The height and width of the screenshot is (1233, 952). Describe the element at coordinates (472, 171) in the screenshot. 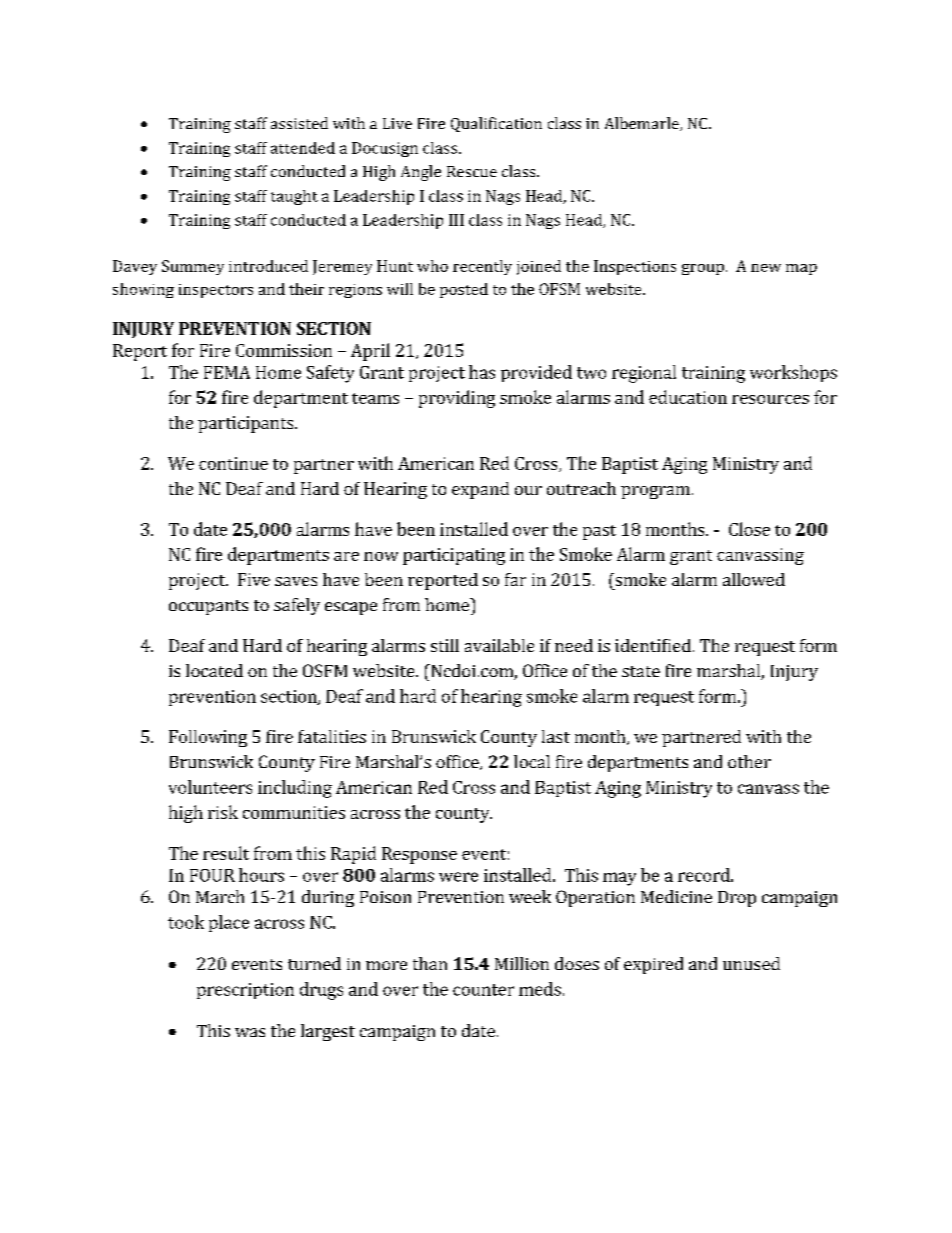

I see `Rescue` at that location.
